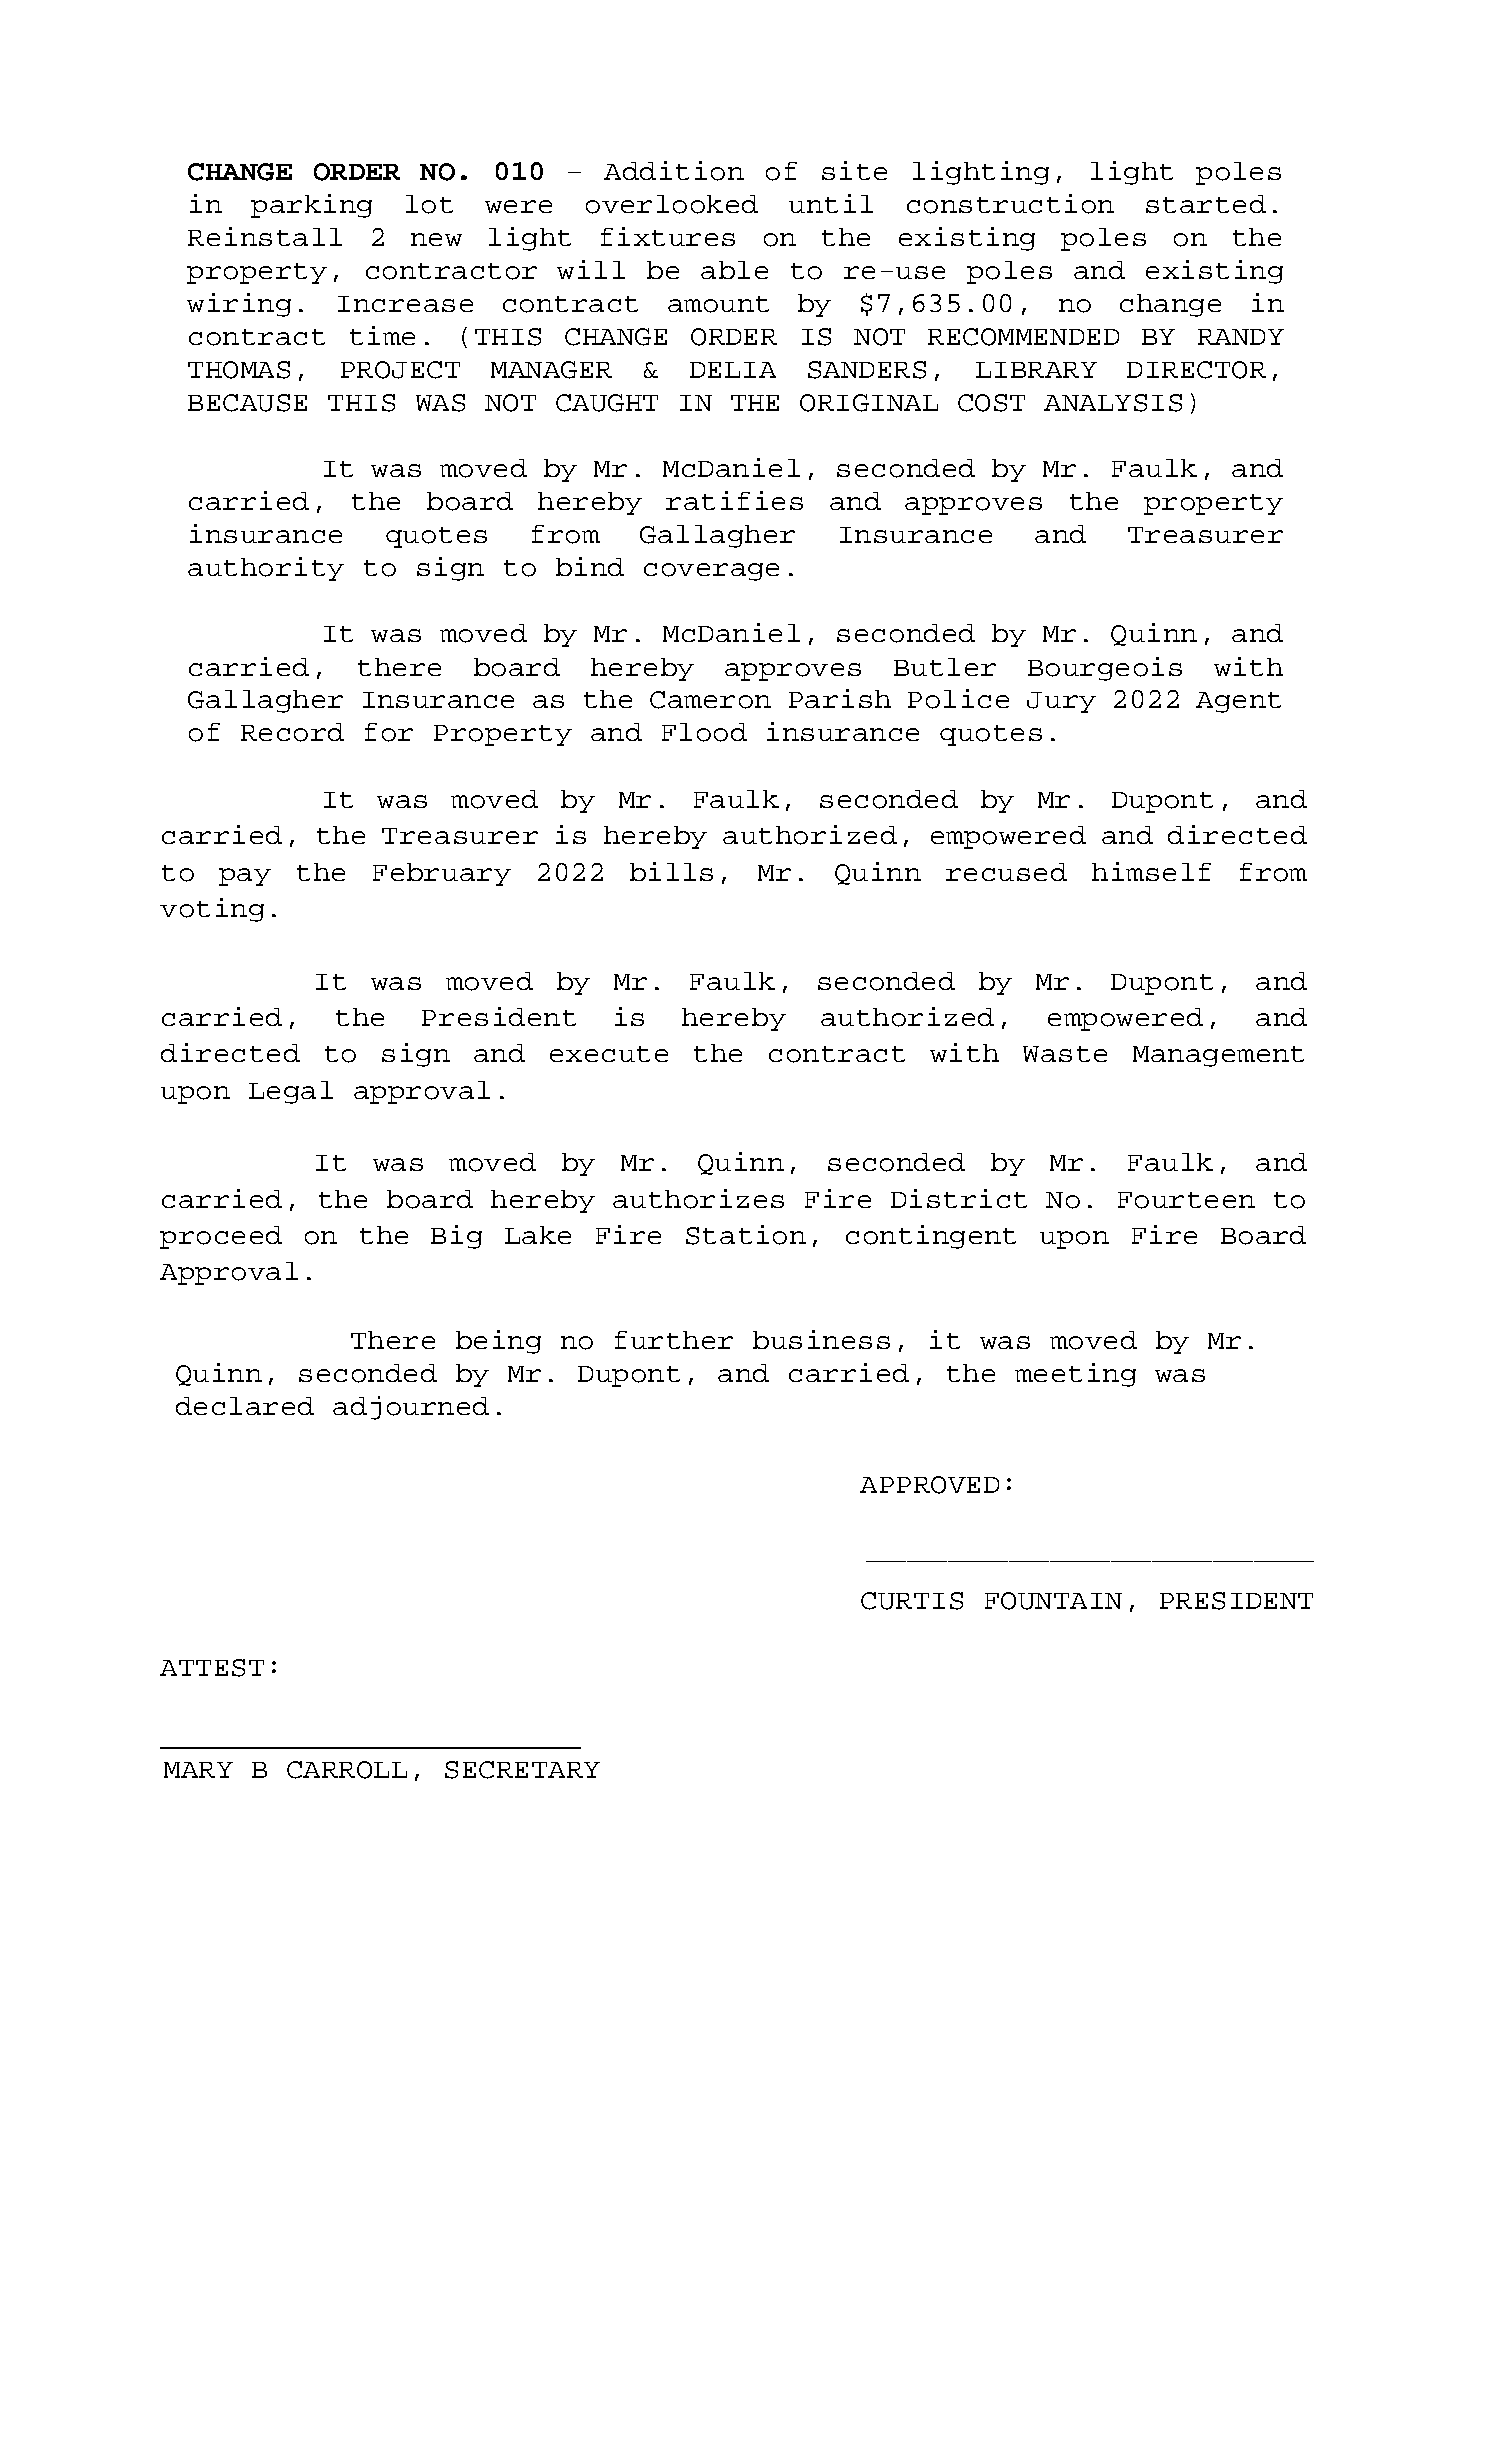 This image has height=2450, width=1487. What do you see at coordinates (711, 572) in the image?
I see `coverage` at bounding box center [711, 572].
